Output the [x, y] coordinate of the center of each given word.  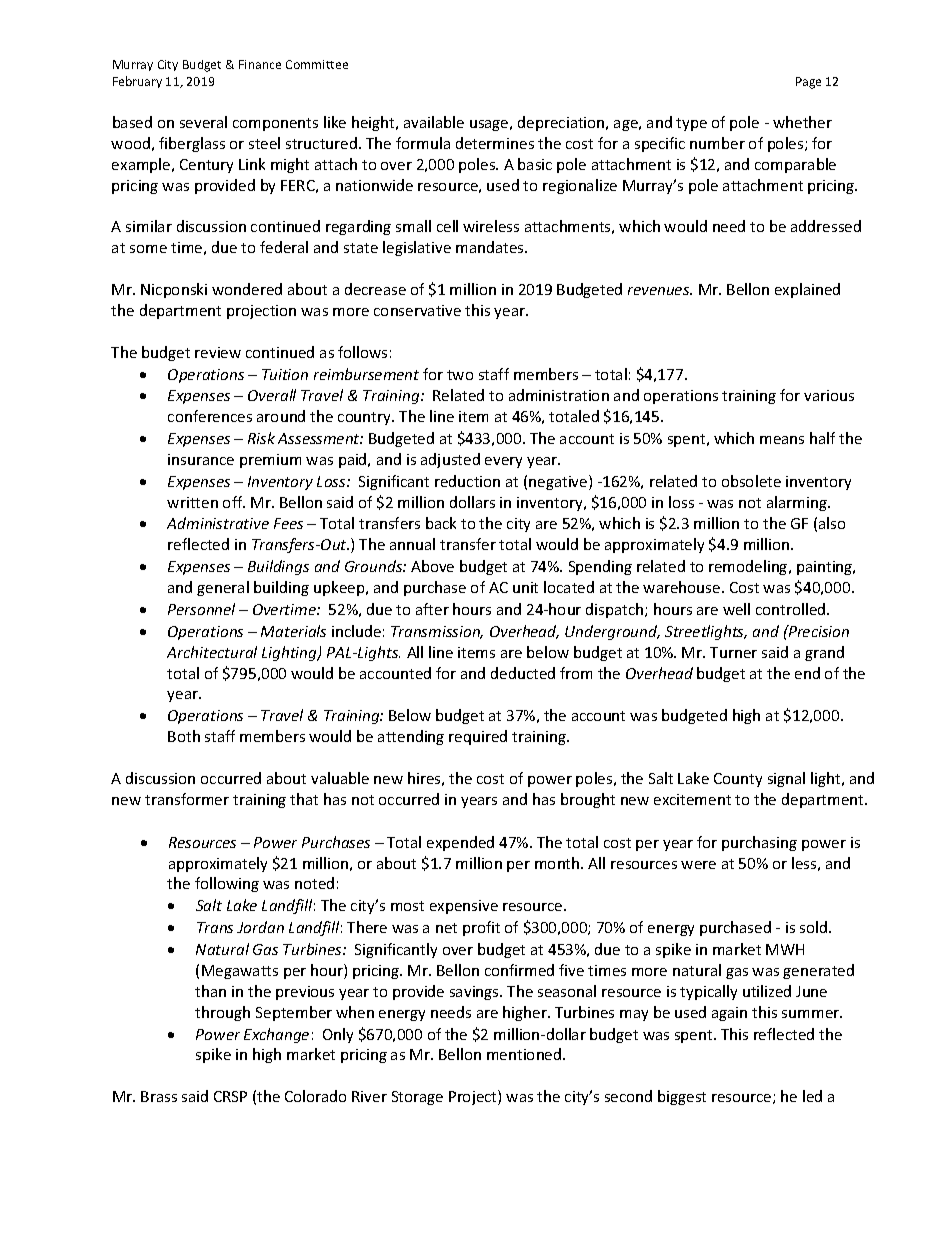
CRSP [230, 1096]
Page [808, 83]
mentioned [525, 1054]
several [203, 122]
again [729, 1014]
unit [525, 587]
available [434, 122]
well [736, 609]
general [223, 588]
